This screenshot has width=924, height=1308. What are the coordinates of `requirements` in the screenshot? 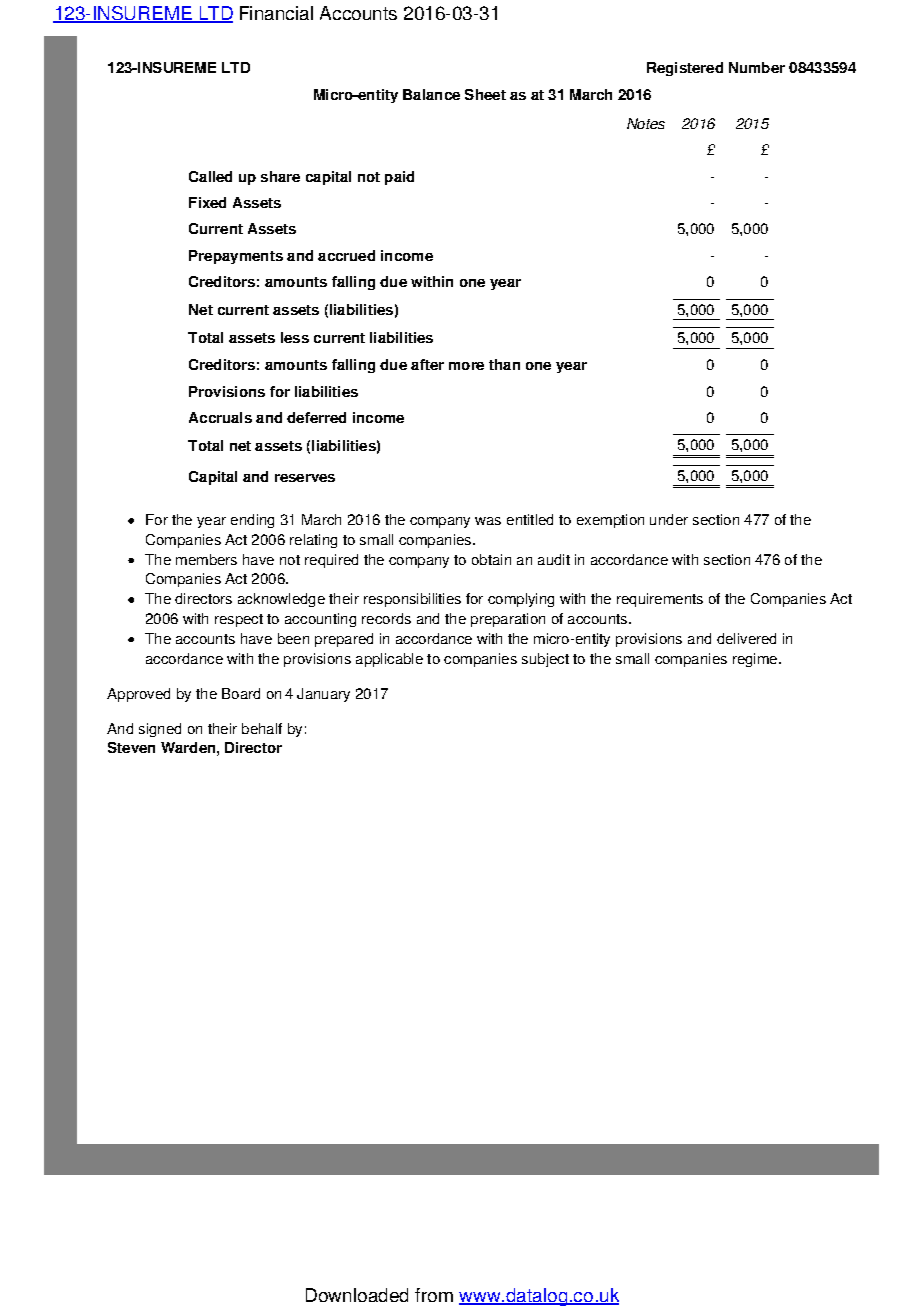 It's located at (660, 600).
